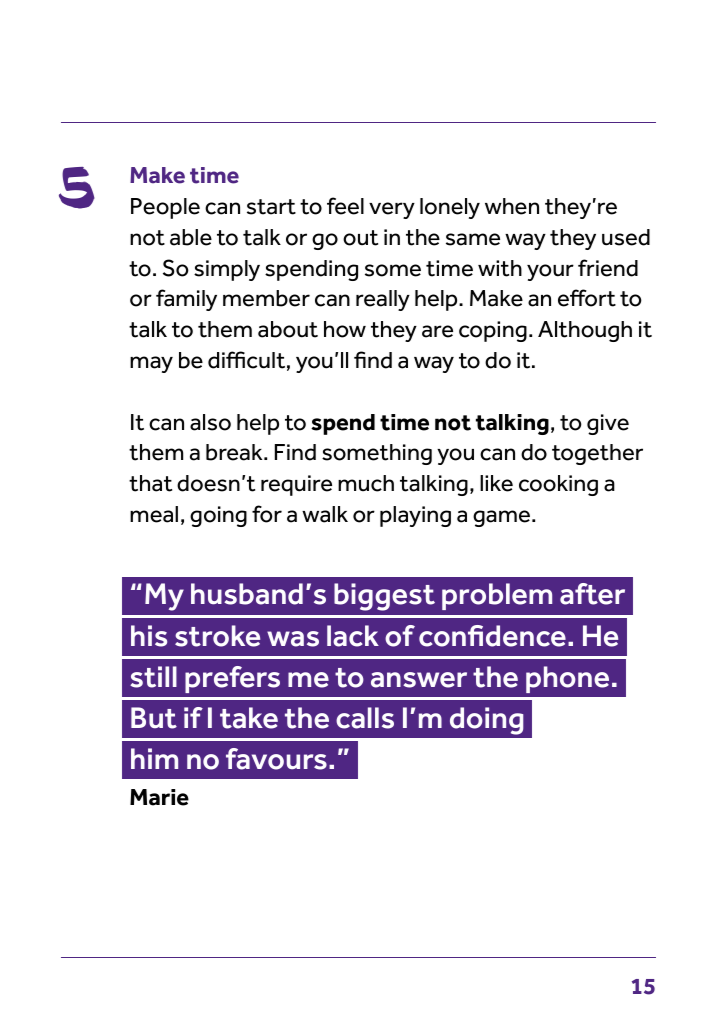  I want to click on calls, so click(365, 718).
